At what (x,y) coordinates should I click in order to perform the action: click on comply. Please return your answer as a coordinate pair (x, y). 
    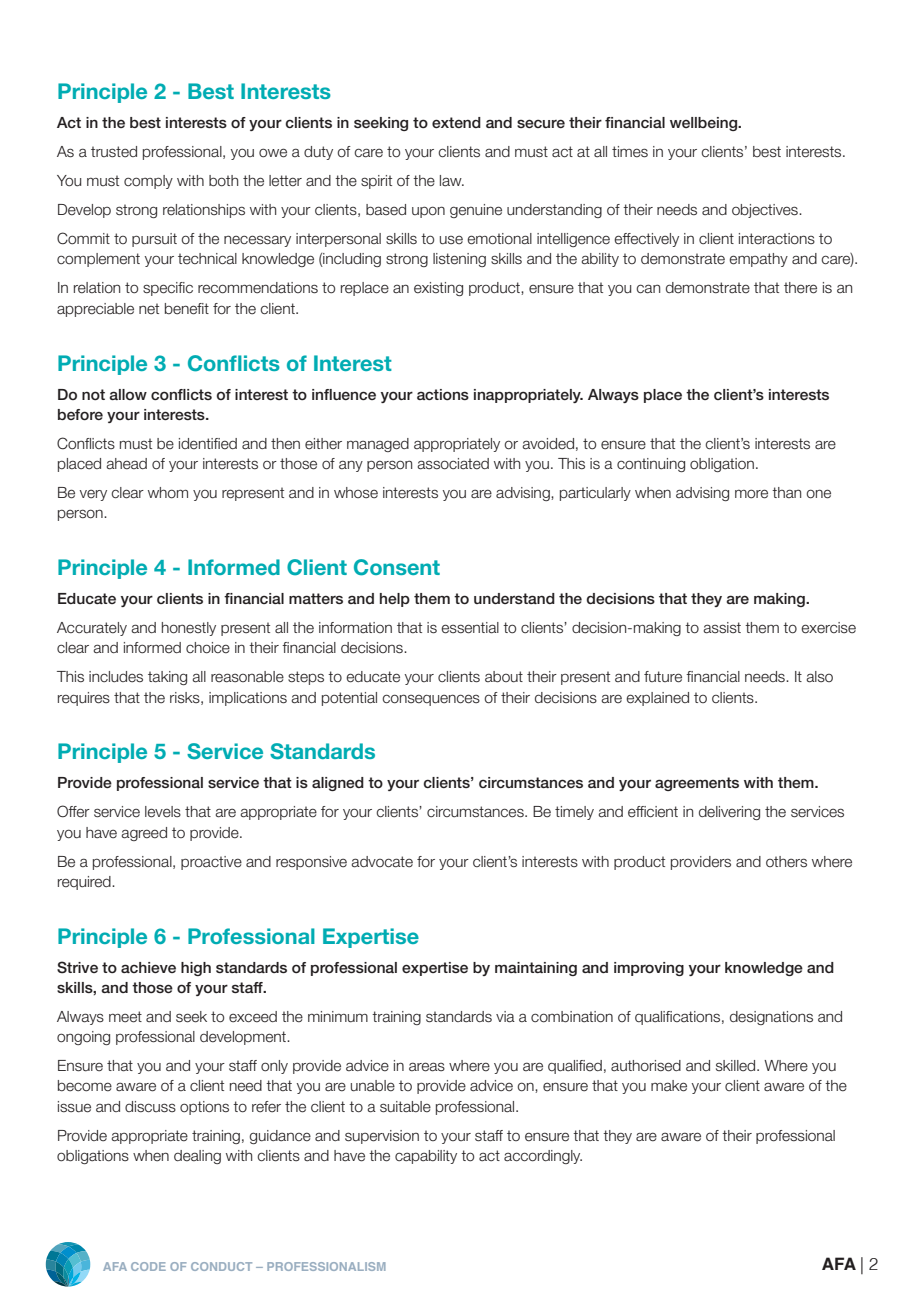
    Looking at the image, I should click on (148, 182).
